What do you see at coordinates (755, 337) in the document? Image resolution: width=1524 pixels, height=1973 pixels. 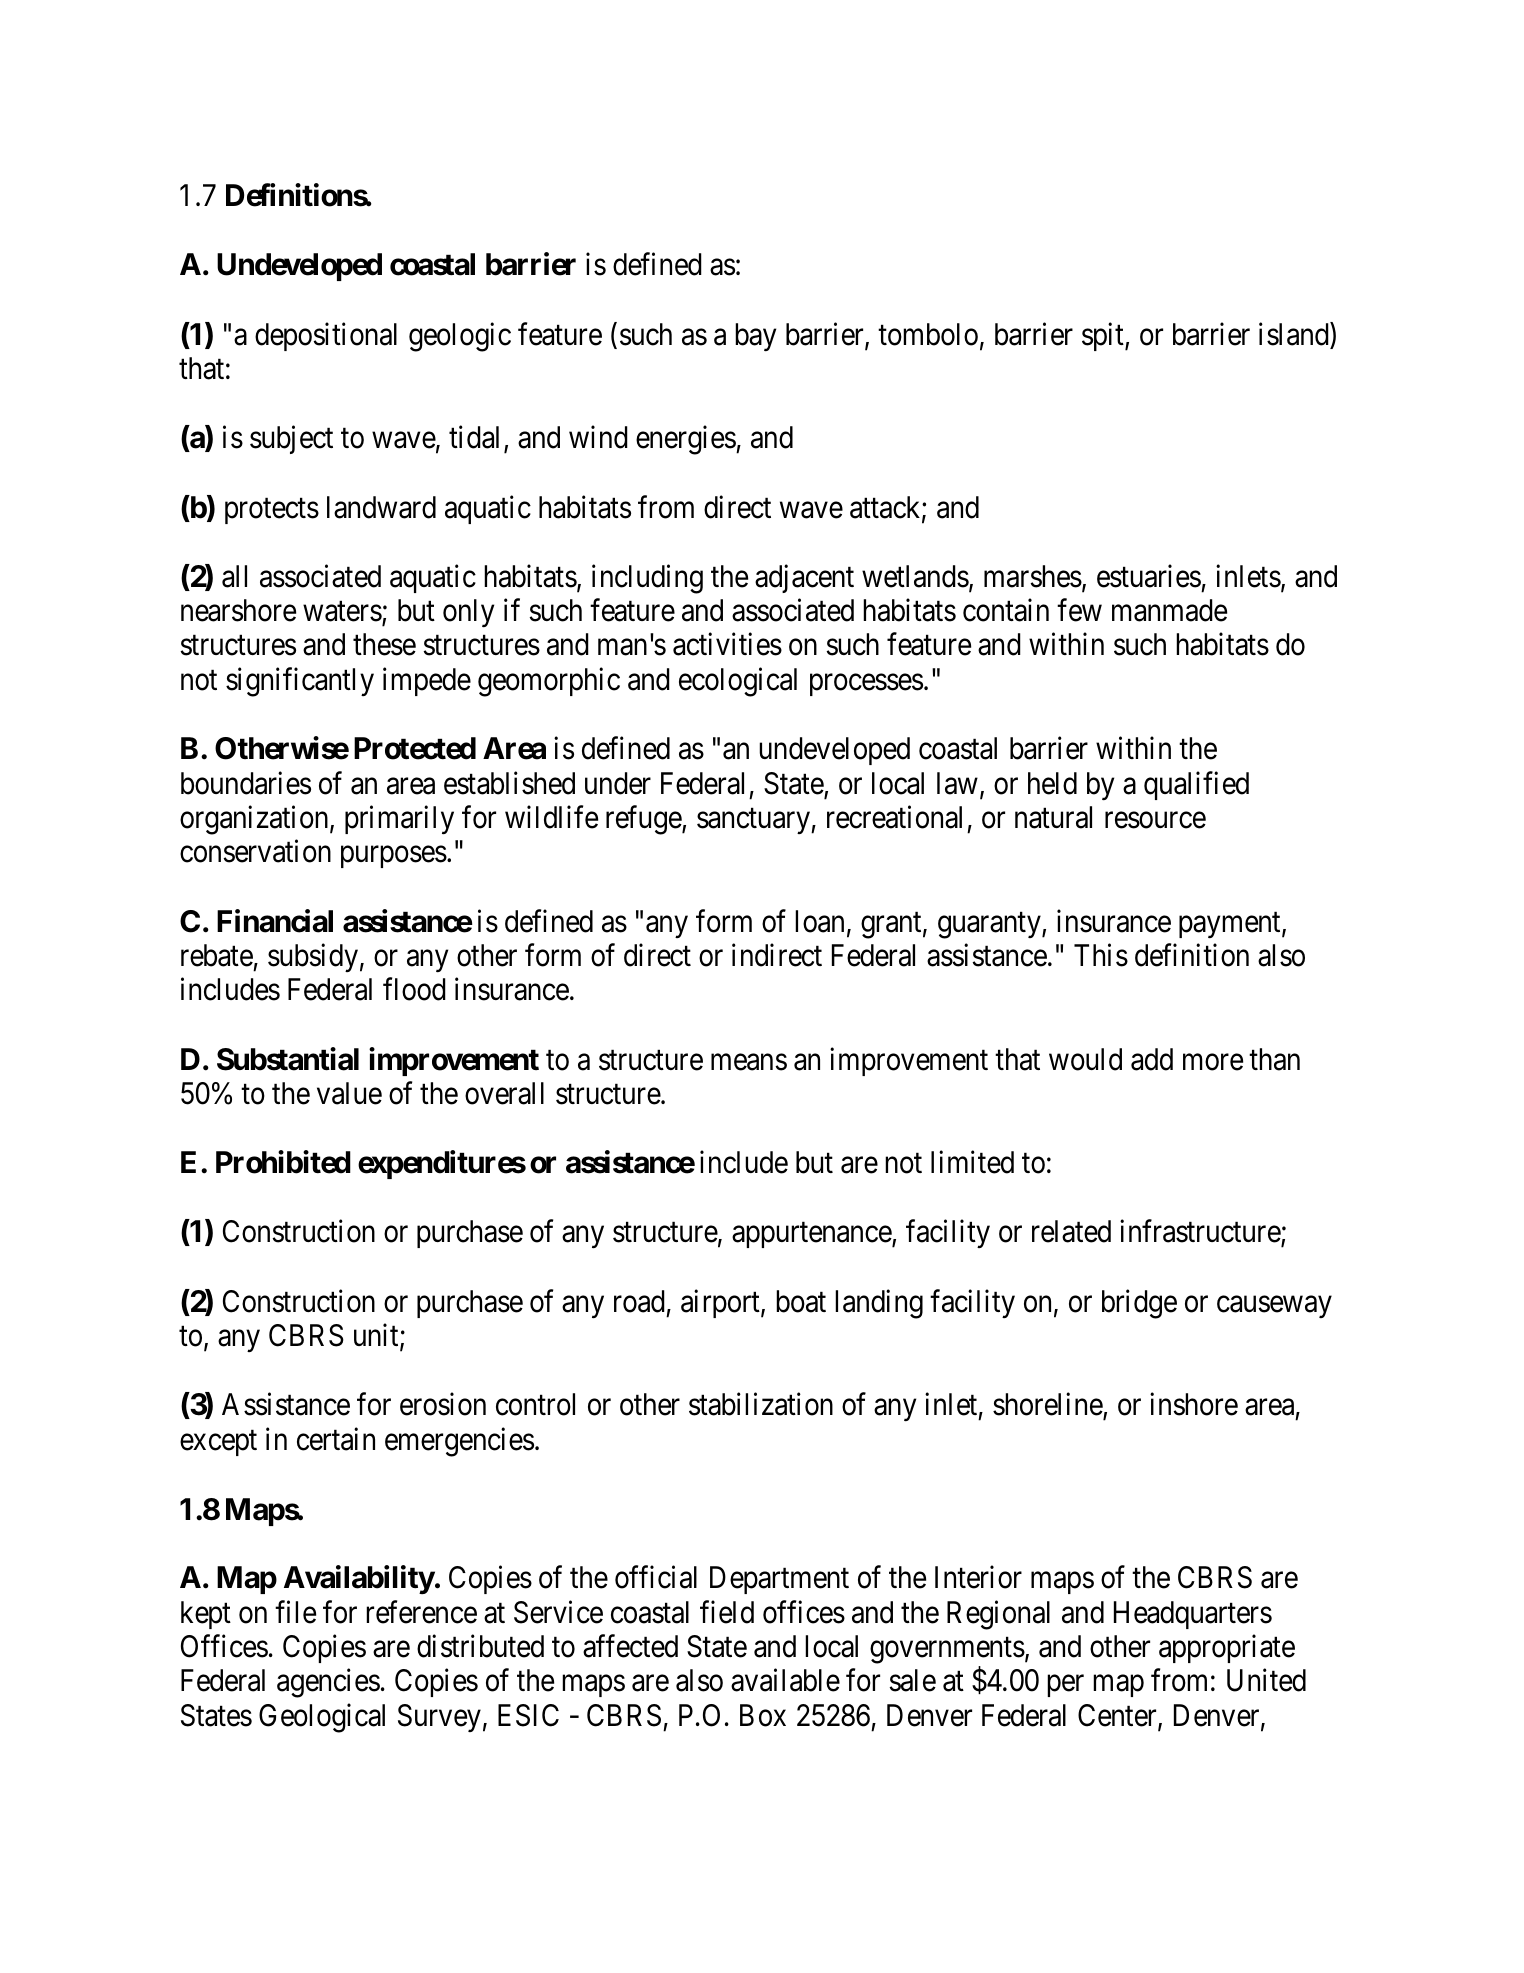 I see `bay` at bounding box center [755, 337].
